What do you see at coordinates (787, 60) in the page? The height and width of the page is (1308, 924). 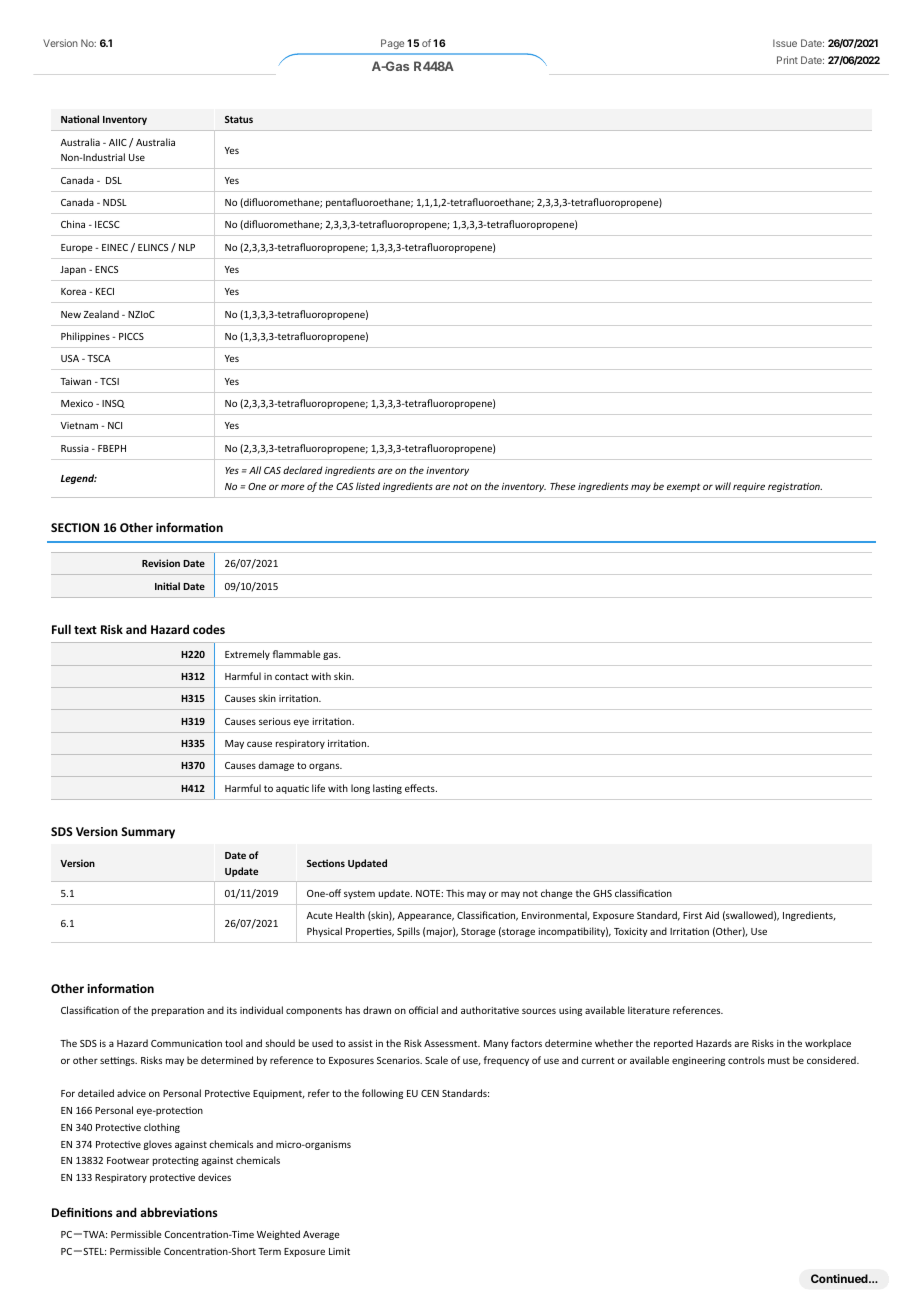 I see `Print` at bounding box center [787, 60].
